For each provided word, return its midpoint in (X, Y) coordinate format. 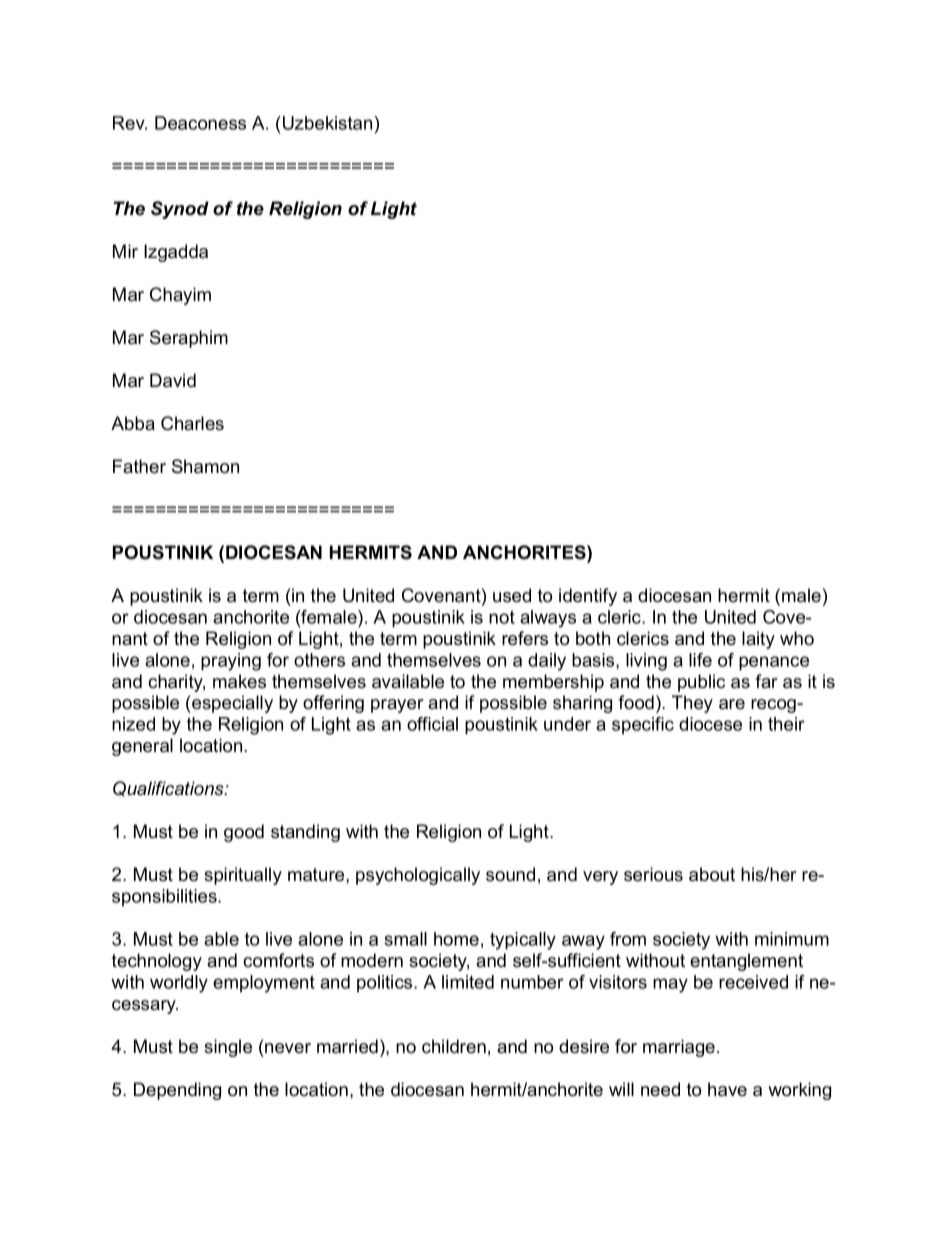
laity (758, 640)
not (502, 617)
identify (588, 597)
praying (231, 662)
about (712, 874)
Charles (192, 423)
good (244, 833)
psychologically (418, 876)
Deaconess (200, 123)
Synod (180, 210)
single (228, 1048)
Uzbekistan (327, 123)
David (173, 380)
